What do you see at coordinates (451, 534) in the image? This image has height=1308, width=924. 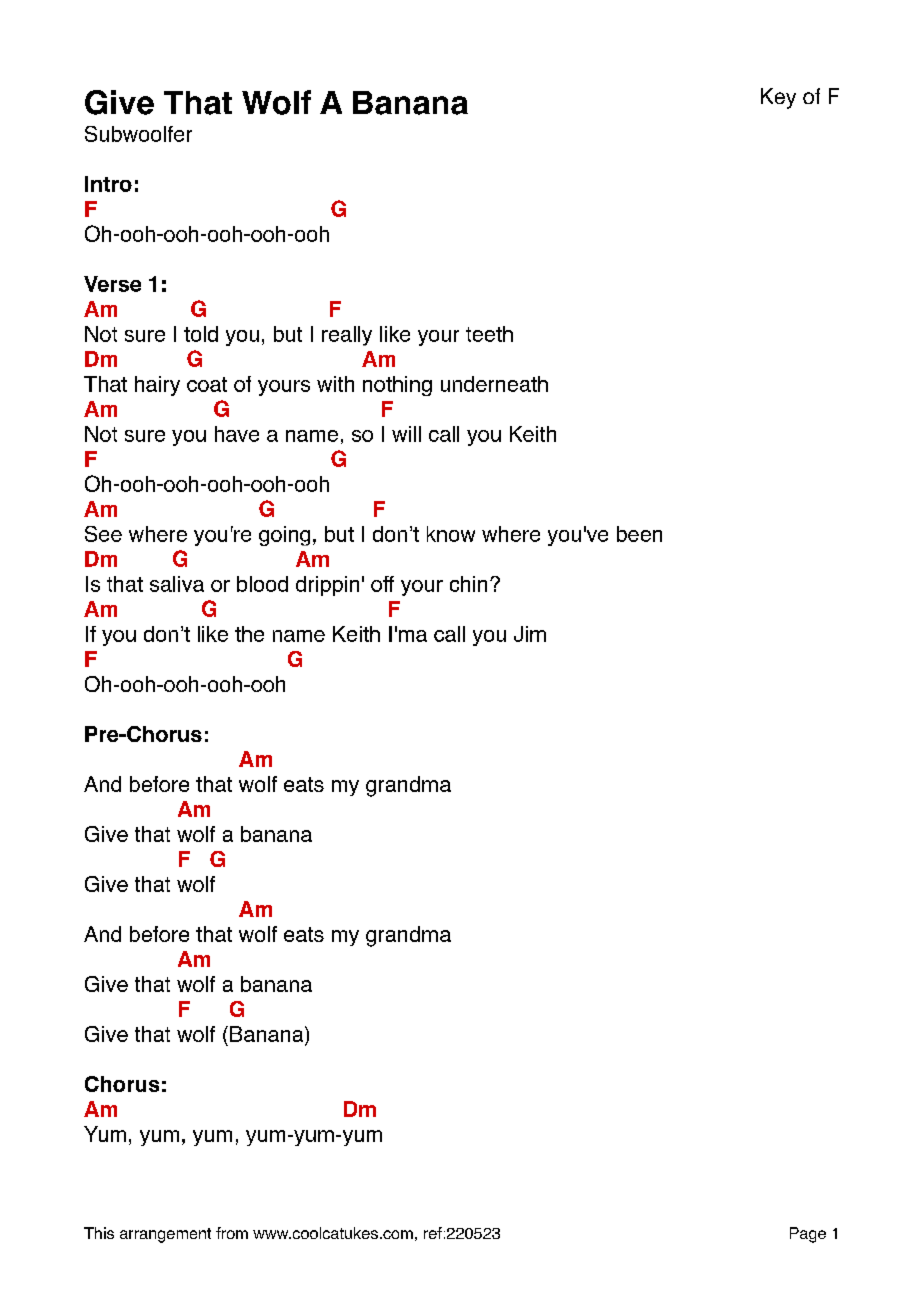 I see `know` at bounding box center [451, 534].
